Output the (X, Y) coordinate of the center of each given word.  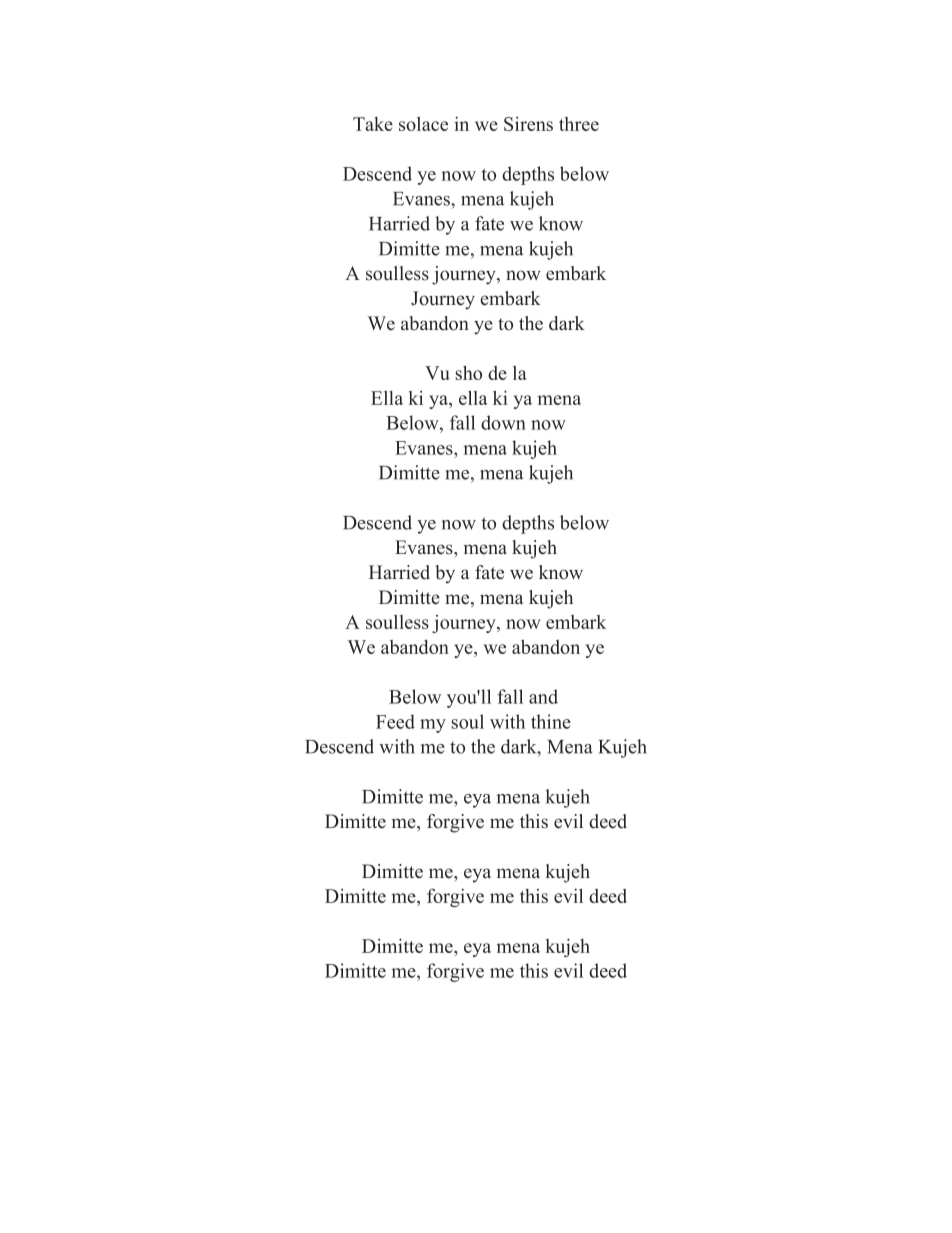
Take (373, 124)
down (503, 422)
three (579, 124)
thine (551, 721)
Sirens (528, 124)
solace (423, 124)
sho (468, 372)
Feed (395, 721)
